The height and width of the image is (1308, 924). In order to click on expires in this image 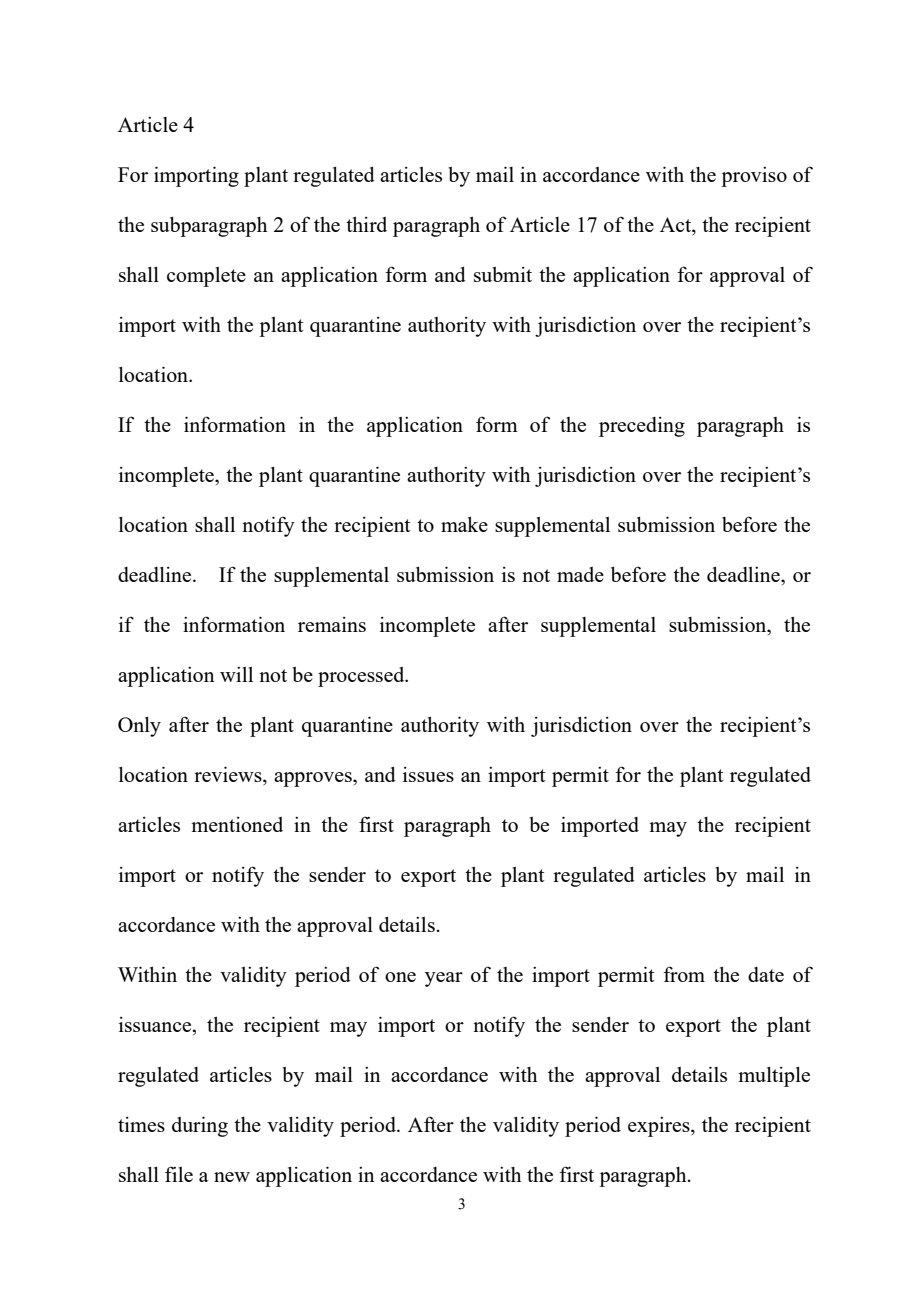, I will do `click(660, 1127)`.
